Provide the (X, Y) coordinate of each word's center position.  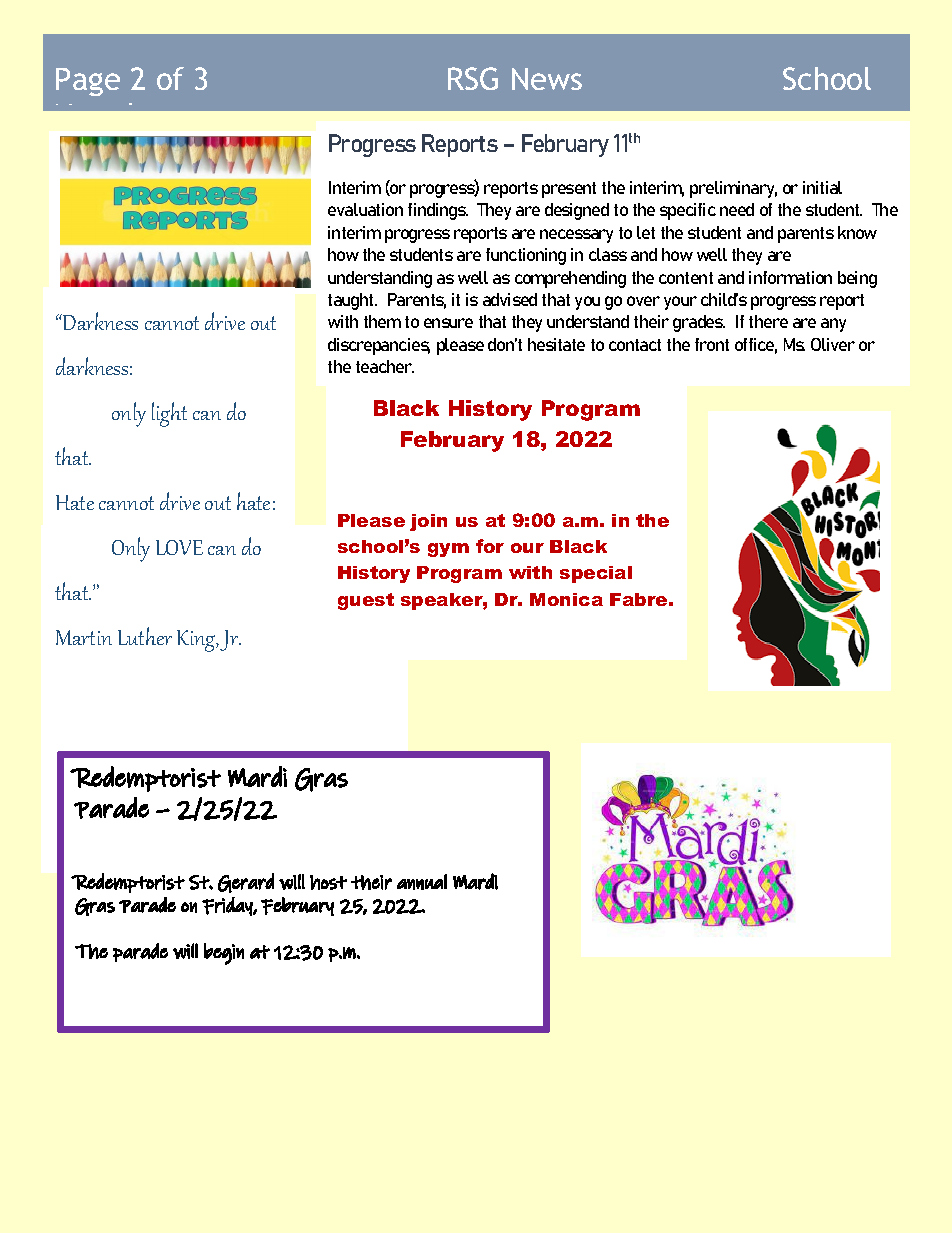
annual (422, 882)
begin (224, 954)
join (428, 522)
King (197, 641)
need (737, 209)
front (712, 344)
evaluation (365, 209)
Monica (566, 599)
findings (438, 211)
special (596, 574)
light (169, 414)
